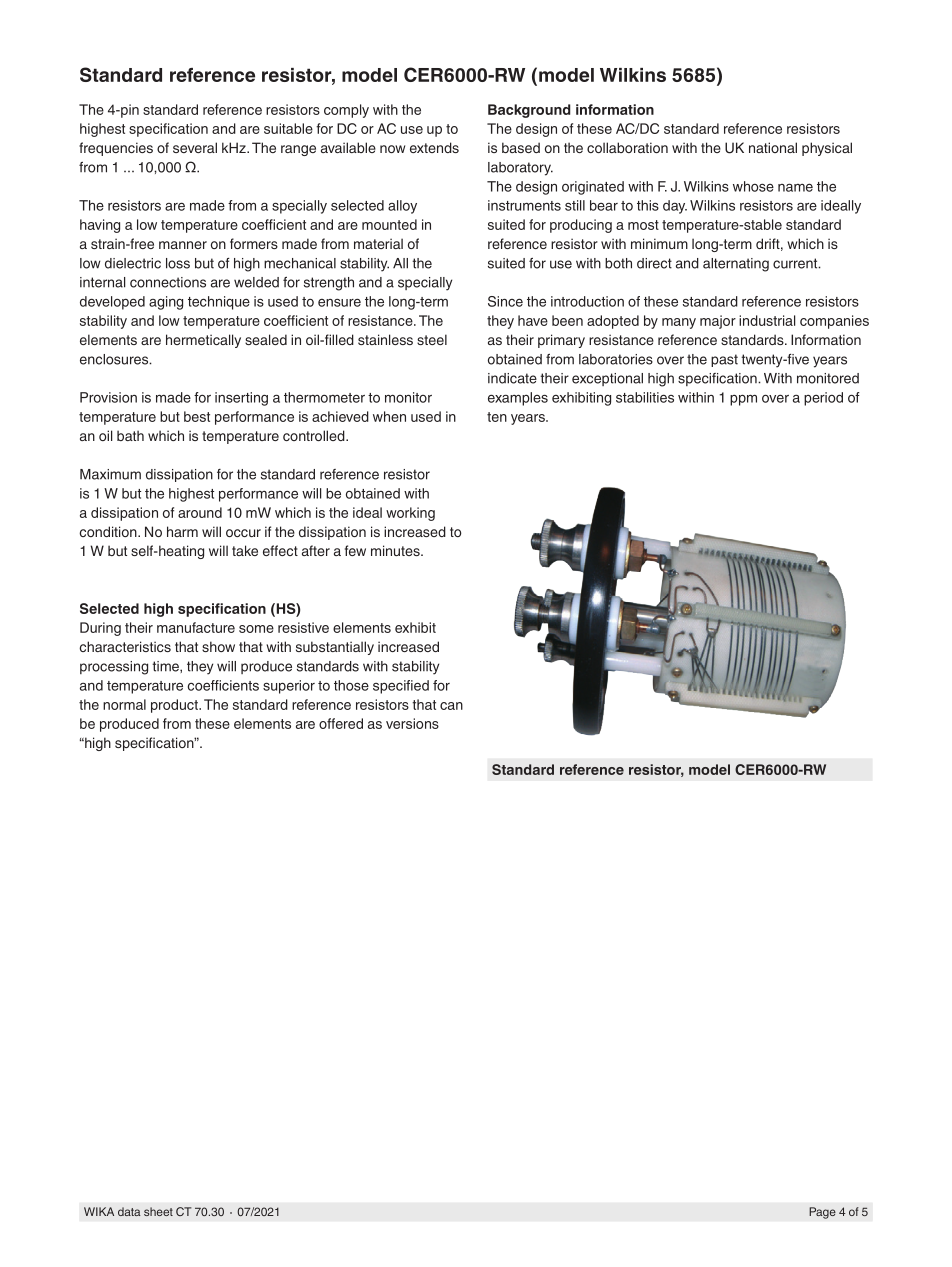 Image resolution: width=952 pixels, height=1267 pixels. Describe the element at coordinates (434, 147) in the screenshot. I see `extends` at that location.
